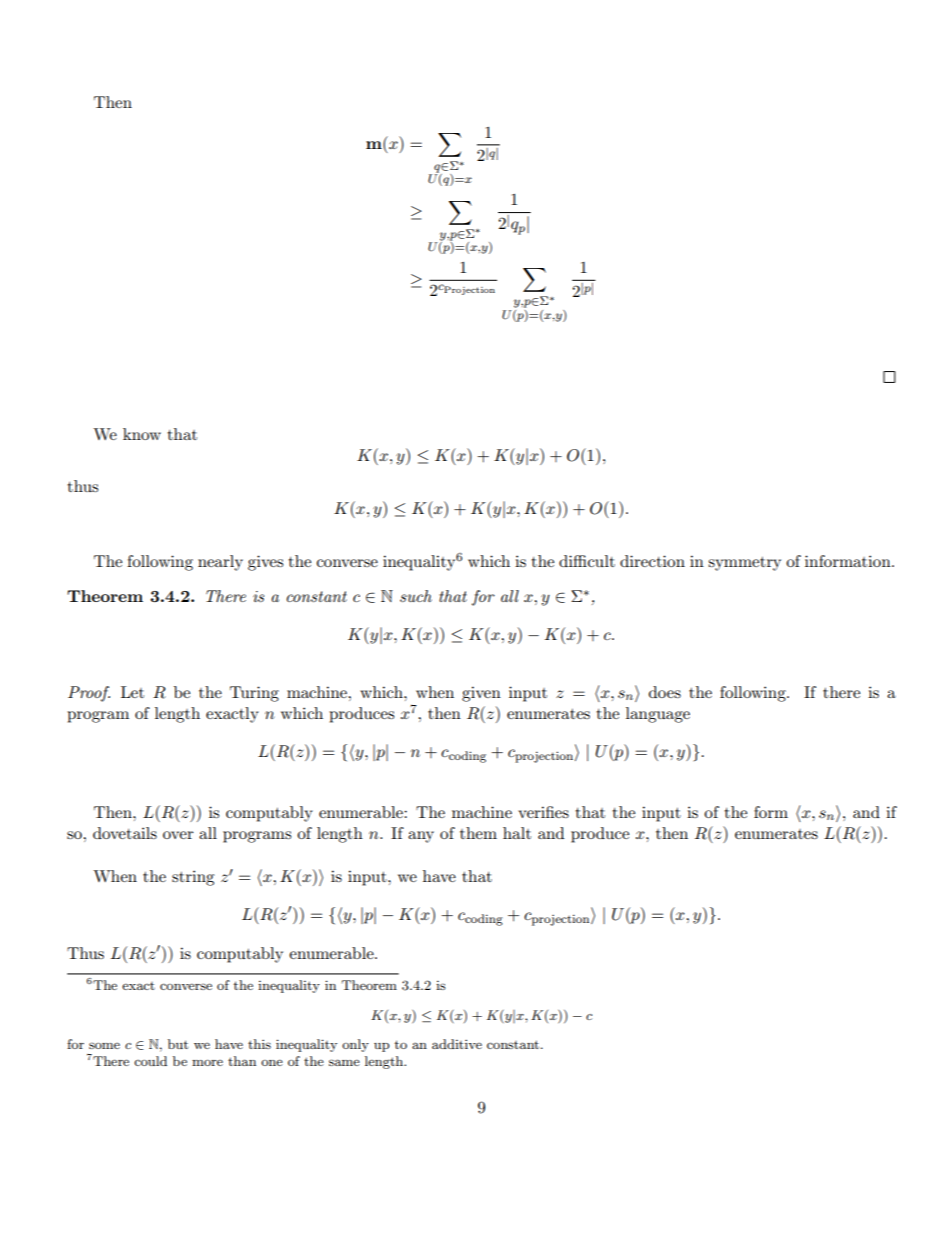 This image has width=952, height=1233. Describe the element at coordinates (265, 563) in the image. I see `gives` at that location.
